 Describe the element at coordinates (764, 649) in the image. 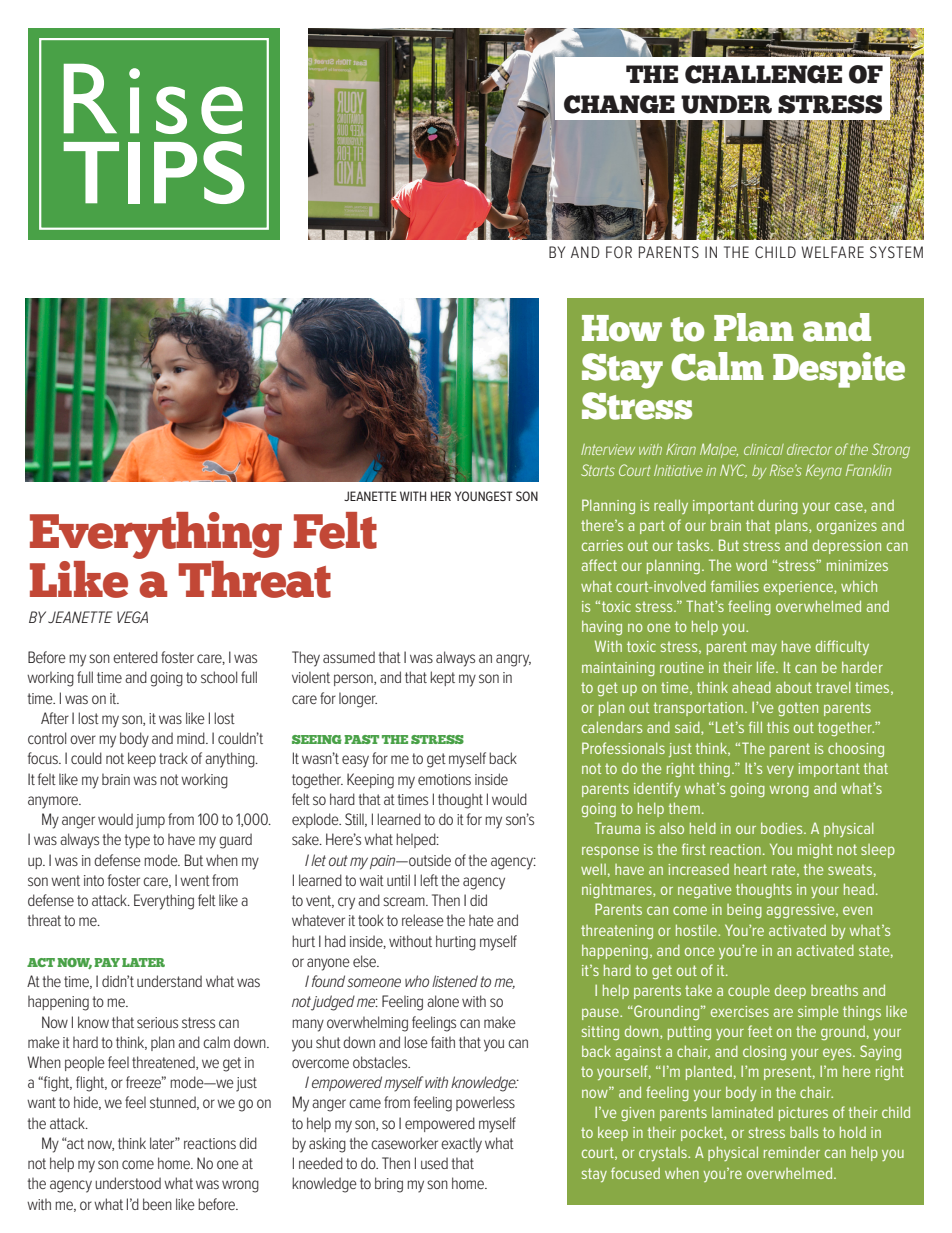

I see `may` at that location.
